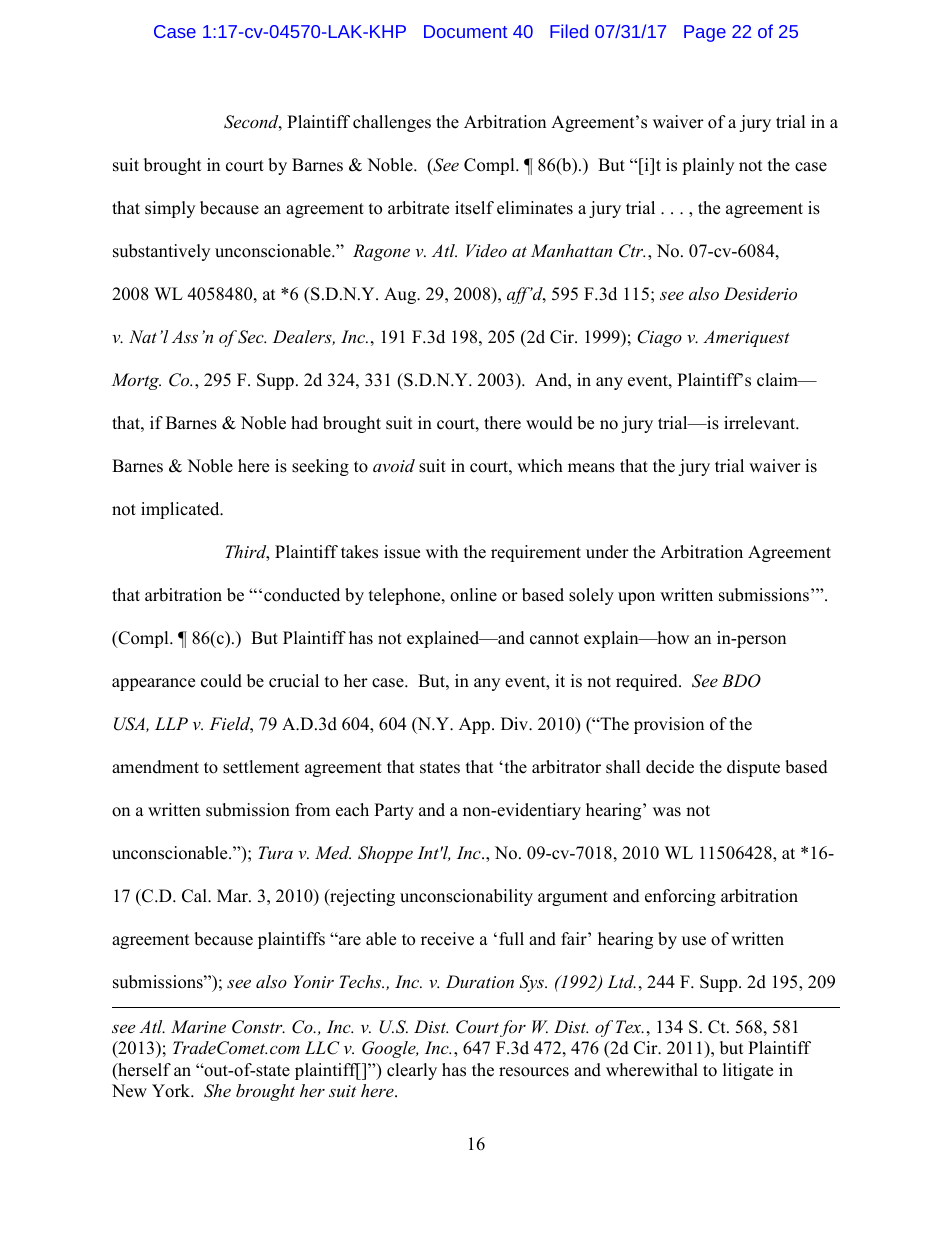  I want to click on implicated, so click(181, 510).
